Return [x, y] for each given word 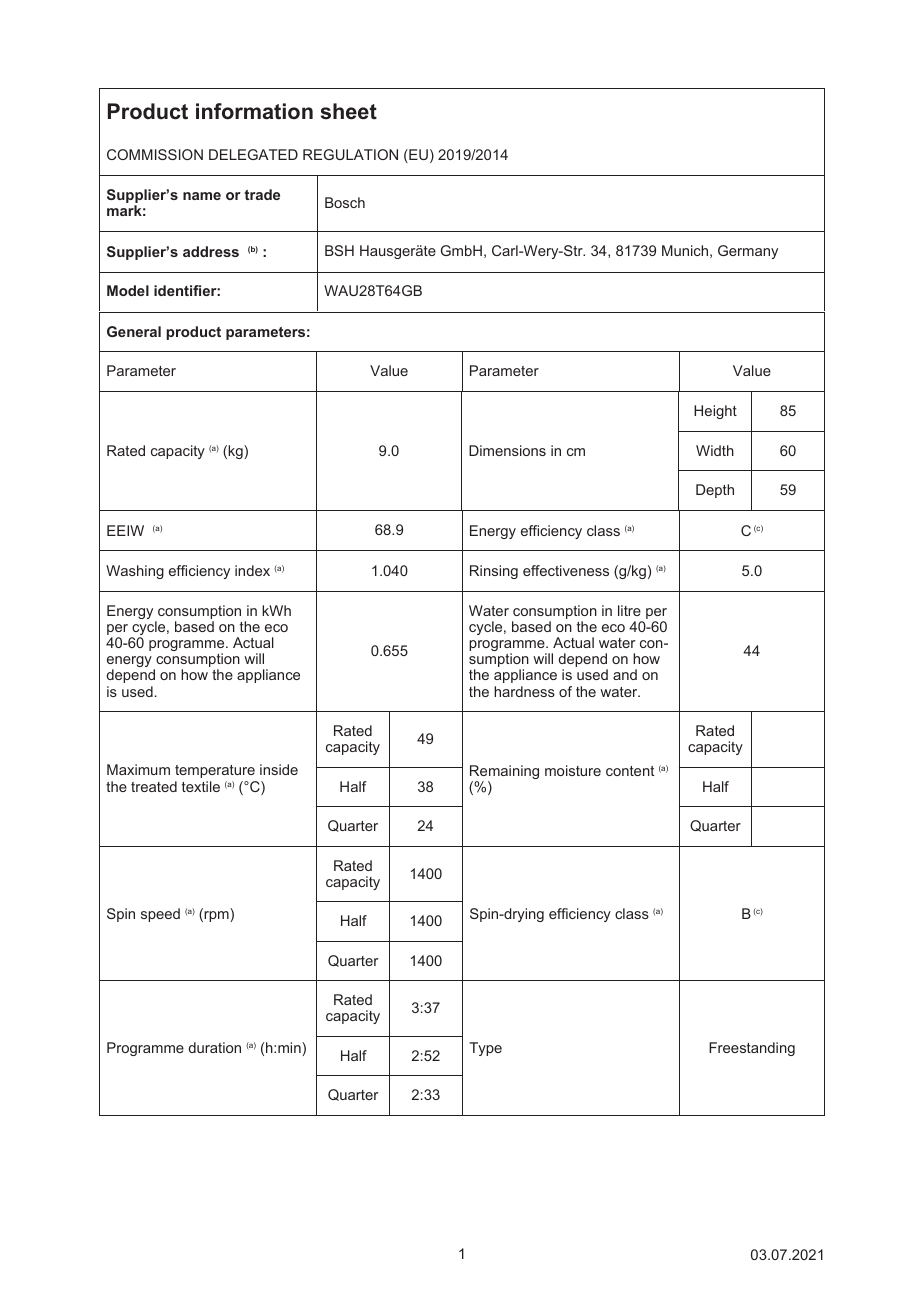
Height [715, 412]
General [134, 331]
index [252, 570]
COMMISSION [155, 154]
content [630, 771]
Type [485, 1049]
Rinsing [494, 572]
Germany [748, 252]
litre [629, 610]
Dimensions [507, 450]
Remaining [504, 773]
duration [215, 1047]
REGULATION [350, 154]
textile [201, 786]
